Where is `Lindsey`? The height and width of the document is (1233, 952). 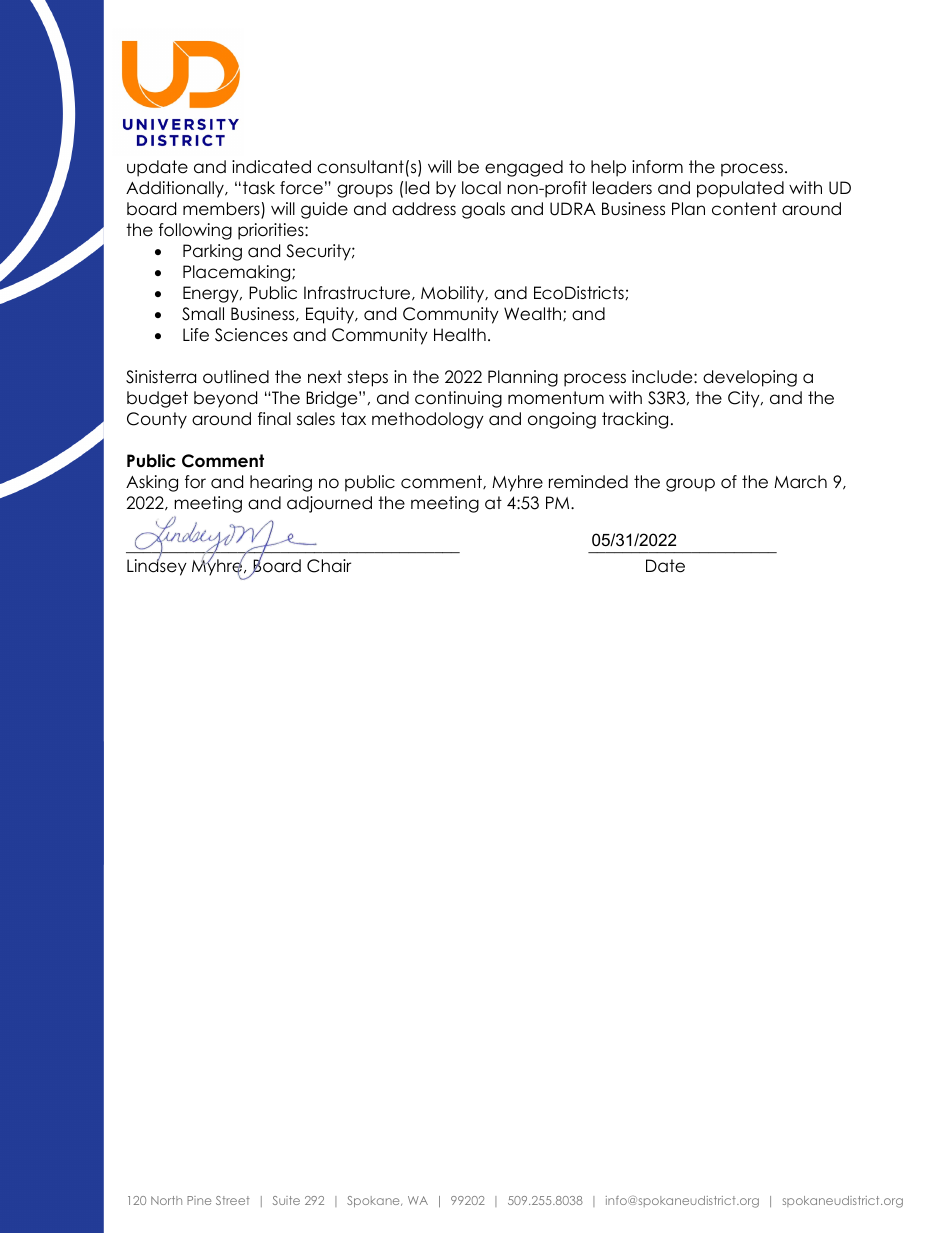 Lindsey is located at coordinates (157, 566).
